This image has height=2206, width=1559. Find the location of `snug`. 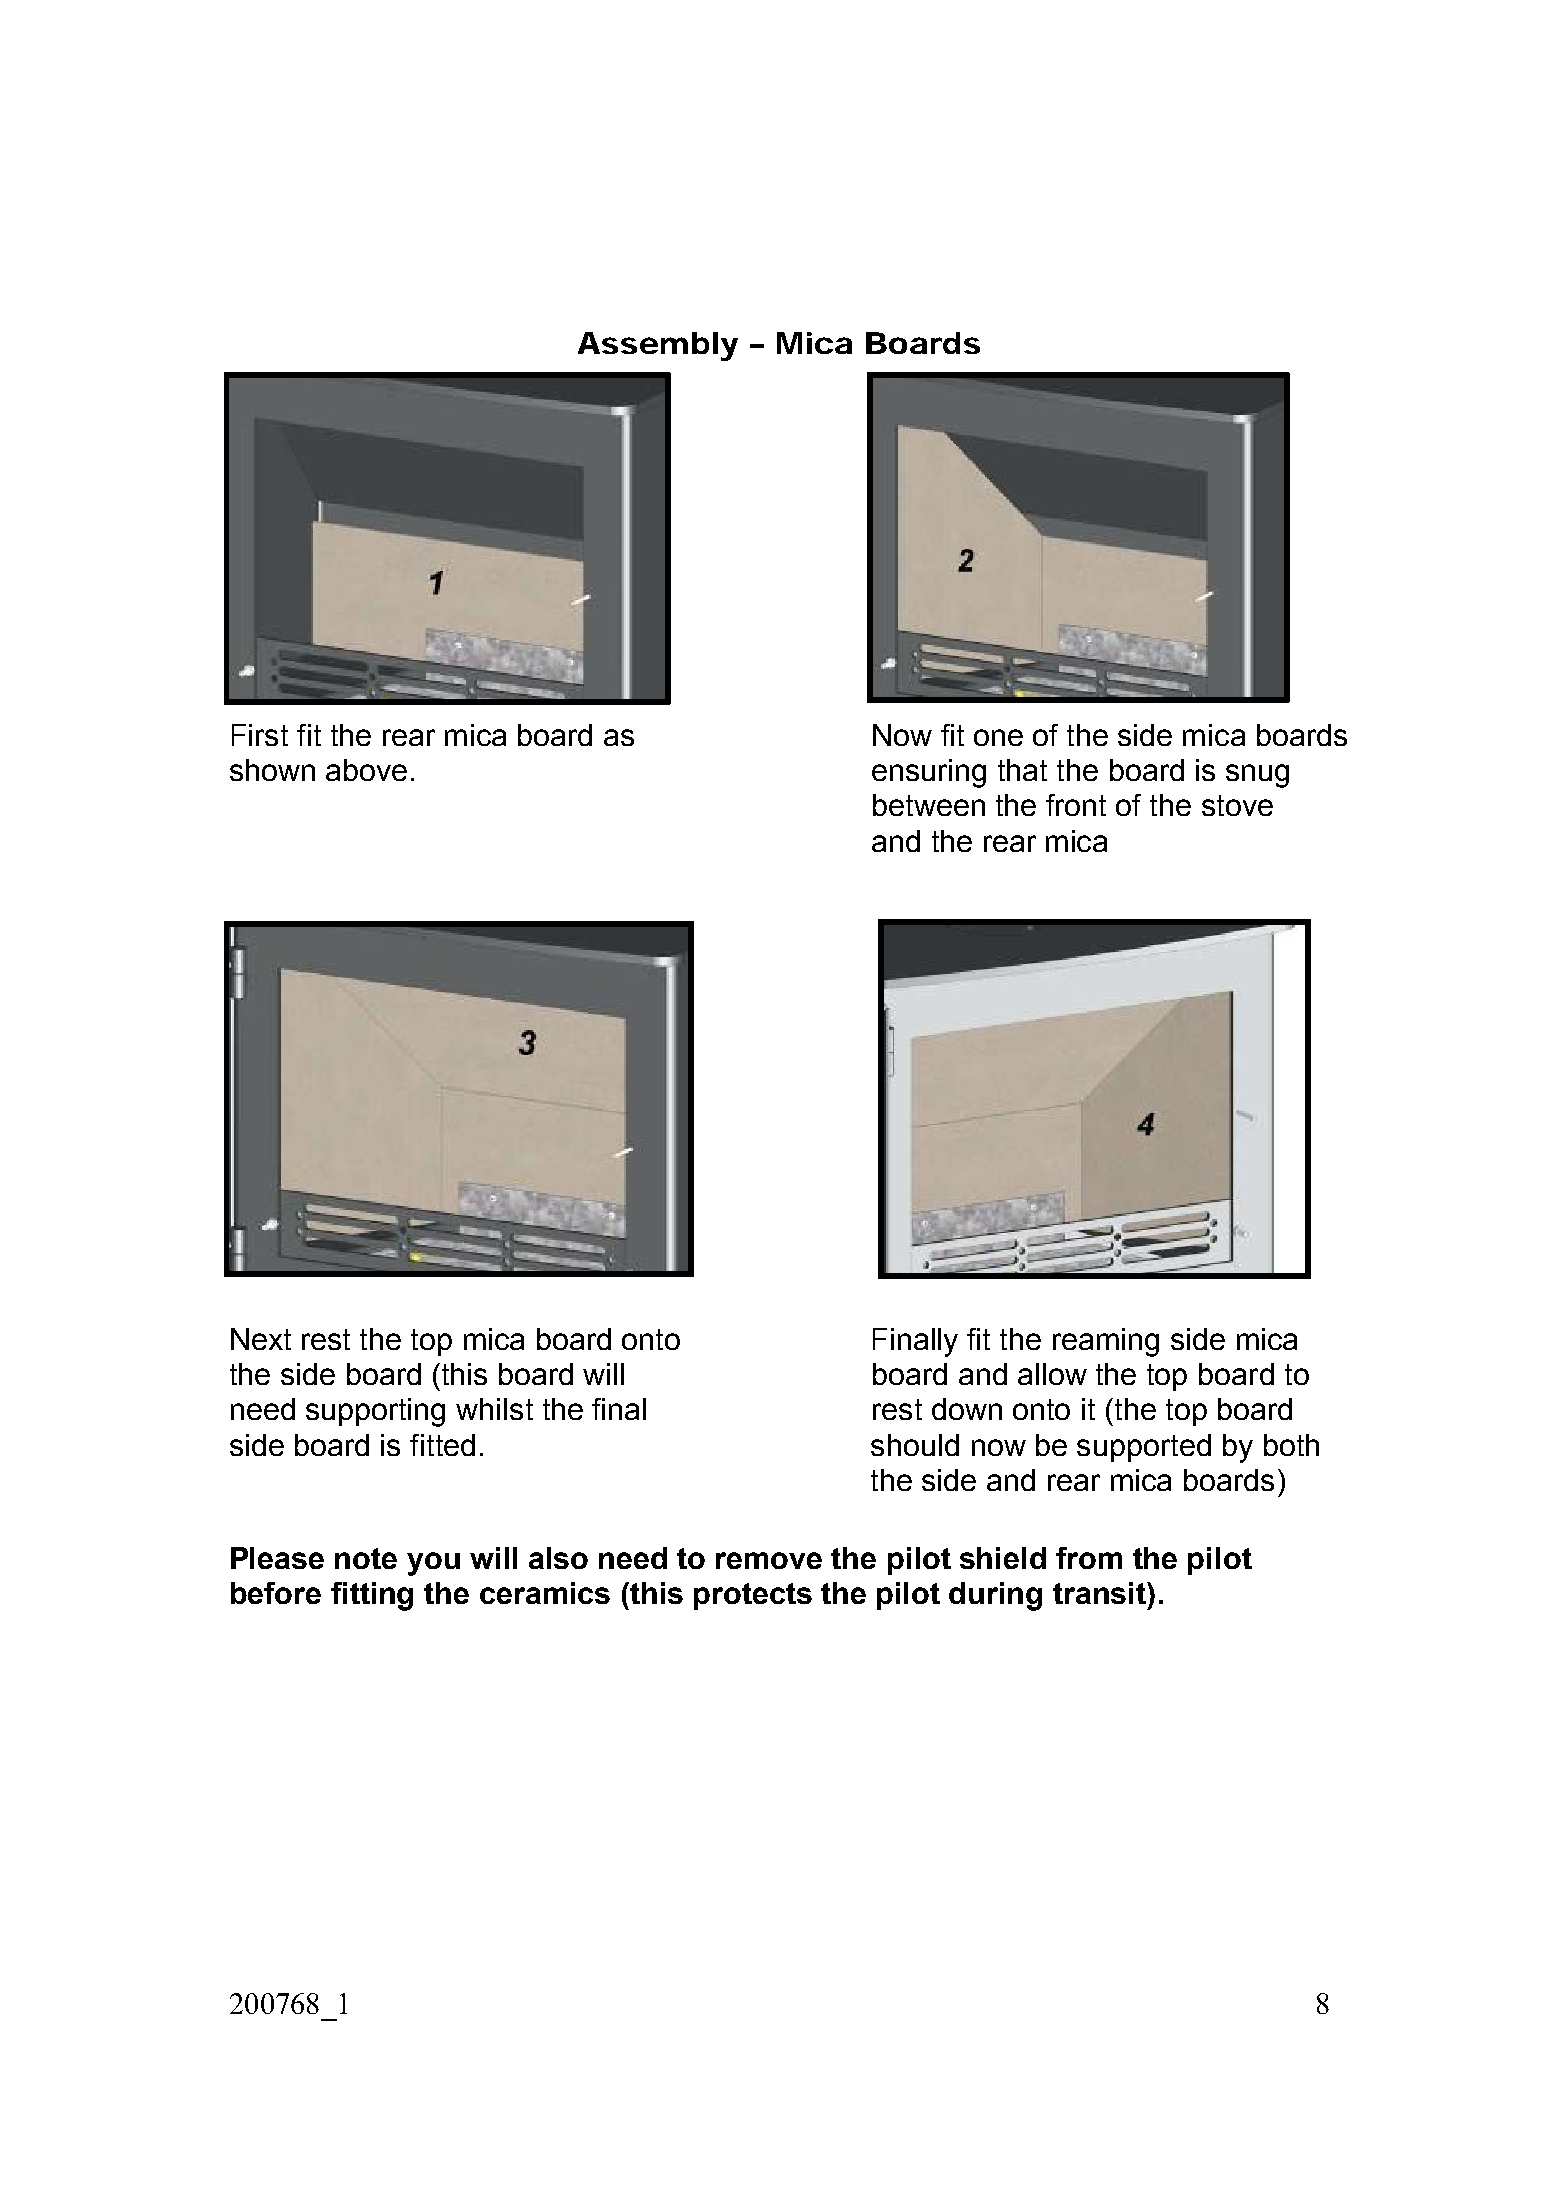

snug is located at coordinates (1257, 776).
